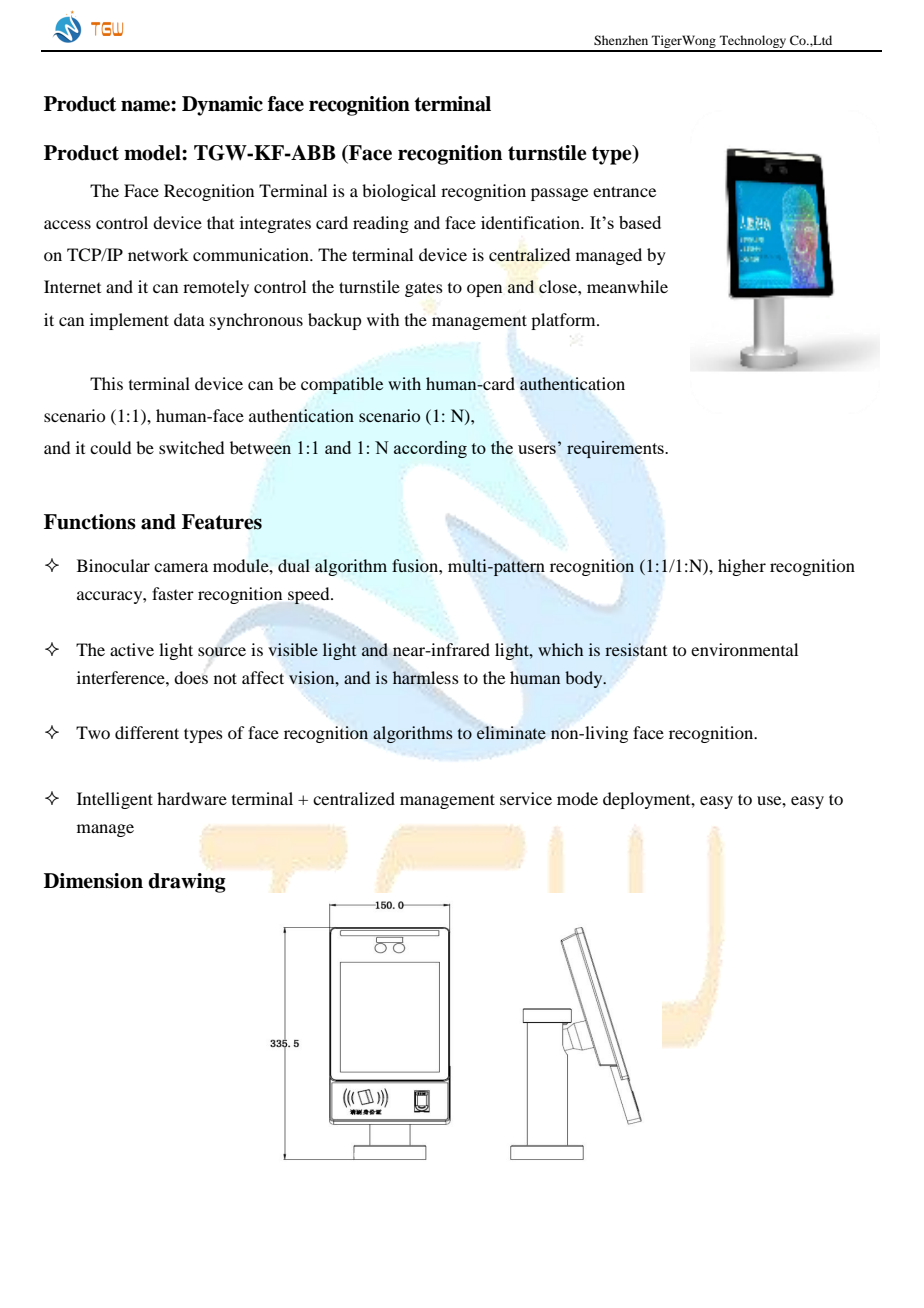 The width and height of the image is (924, 1308). I want to click on gates, so click(424, 289).
